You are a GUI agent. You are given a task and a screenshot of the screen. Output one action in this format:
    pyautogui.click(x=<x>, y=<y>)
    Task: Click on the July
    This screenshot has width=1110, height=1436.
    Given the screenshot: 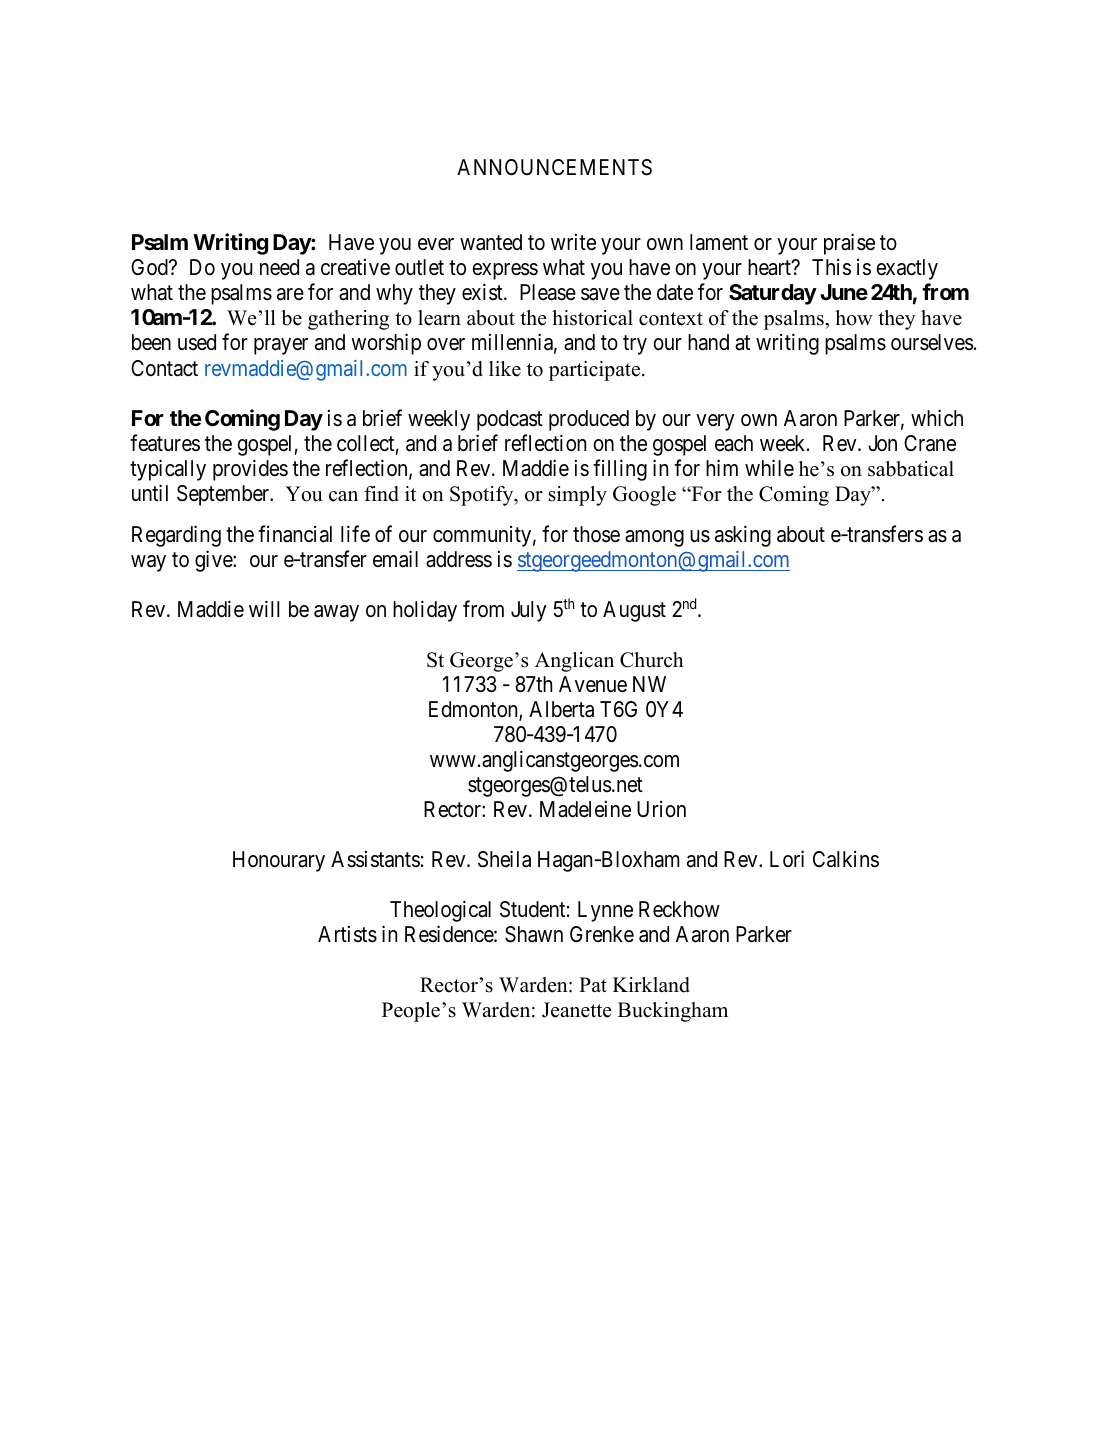 What is the action you would take?
    pyautogui.click(x=528, y=611)
